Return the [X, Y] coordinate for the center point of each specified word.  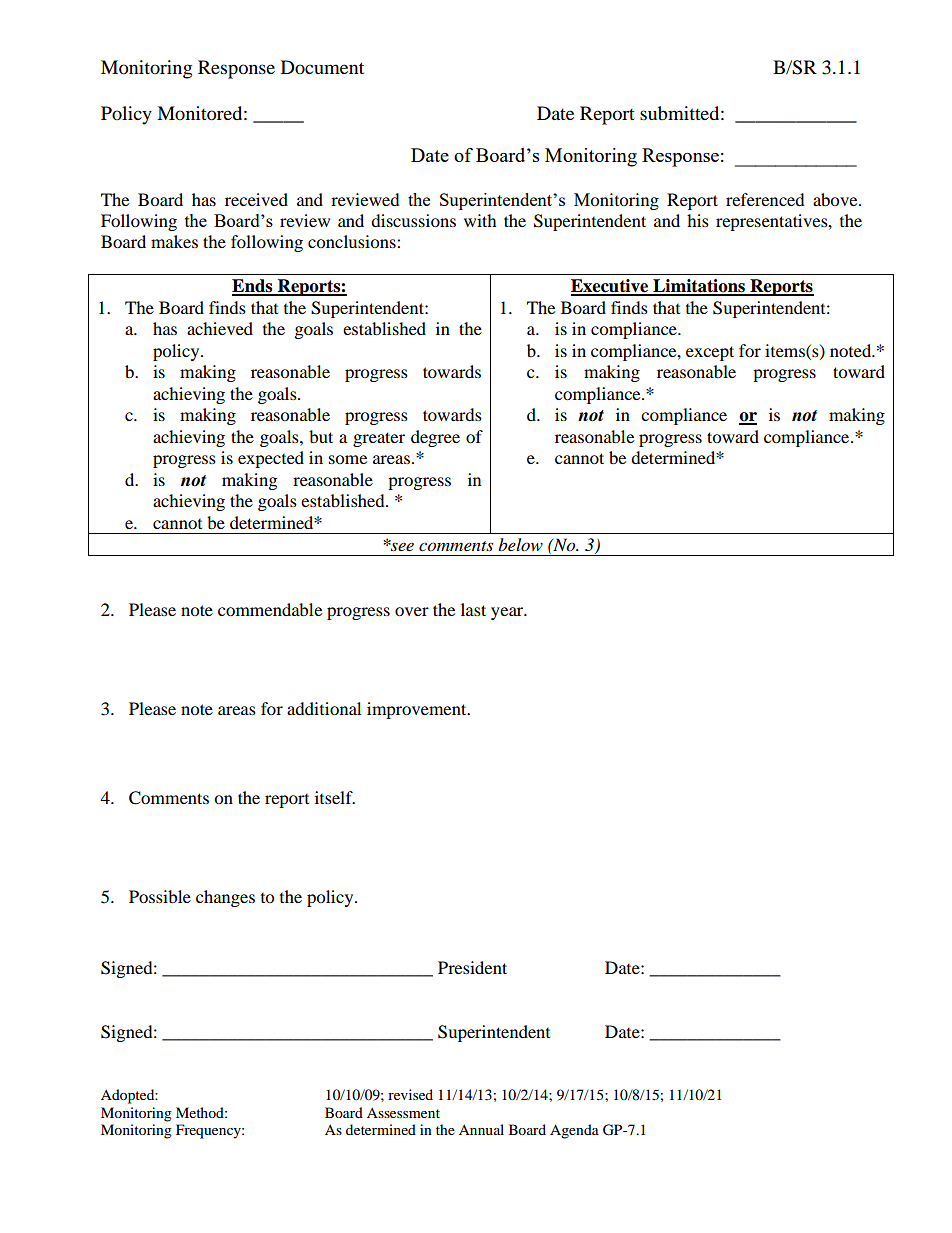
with [480, 220]
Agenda [574, 1131]
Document [322, 67]
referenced [765, 199]
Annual [481, 1129]
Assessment [403, 1113]
